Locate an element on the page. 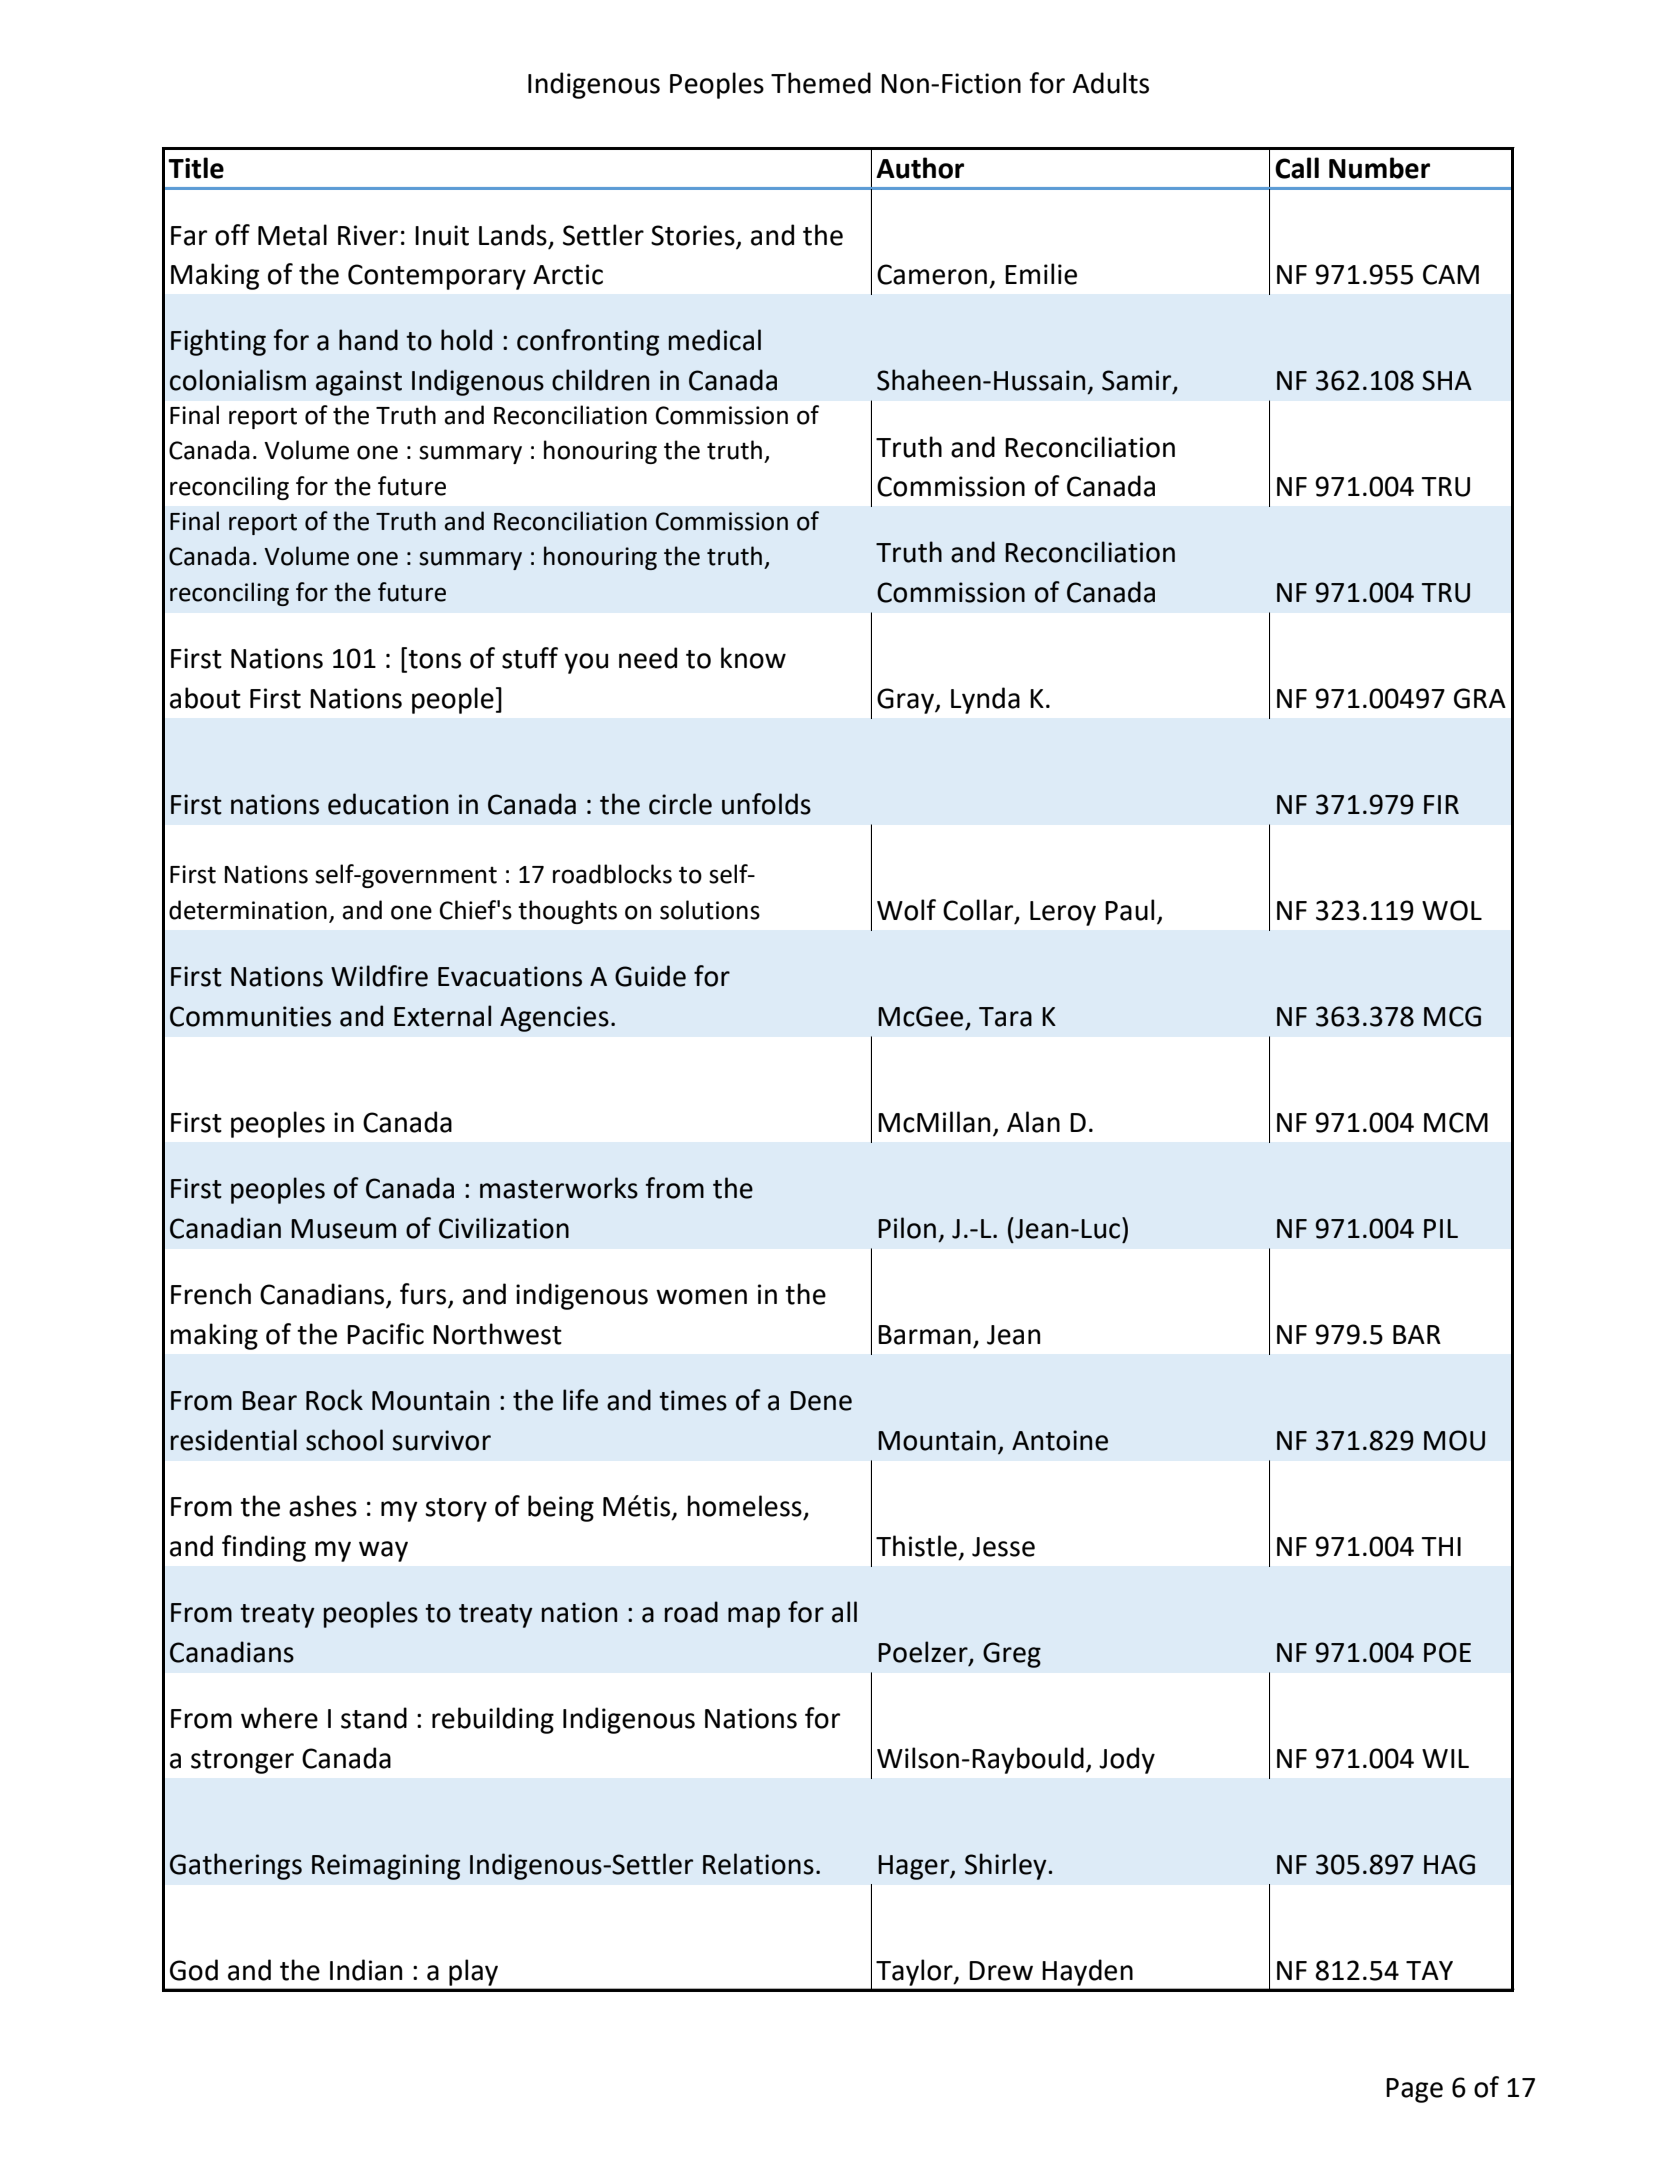 Image resolution: width=1679 pixels, height=2172 pixels. Antoine is located at coordinates (1060, 1440).
